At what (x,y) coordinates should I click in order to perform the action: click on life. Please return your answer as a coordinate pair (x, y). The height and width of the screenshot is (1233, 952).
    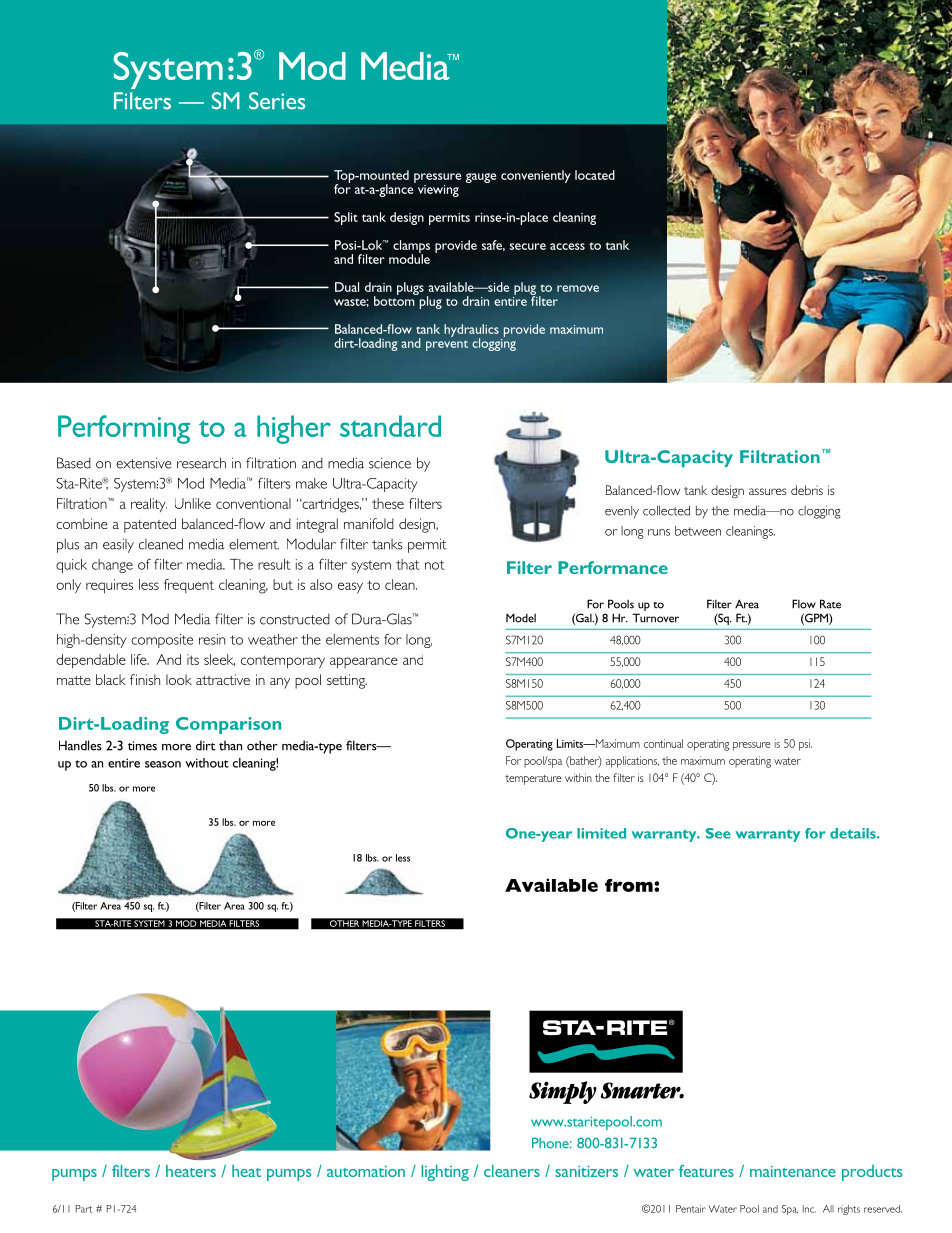
    Looking at the image, I should click on (140, 659).
